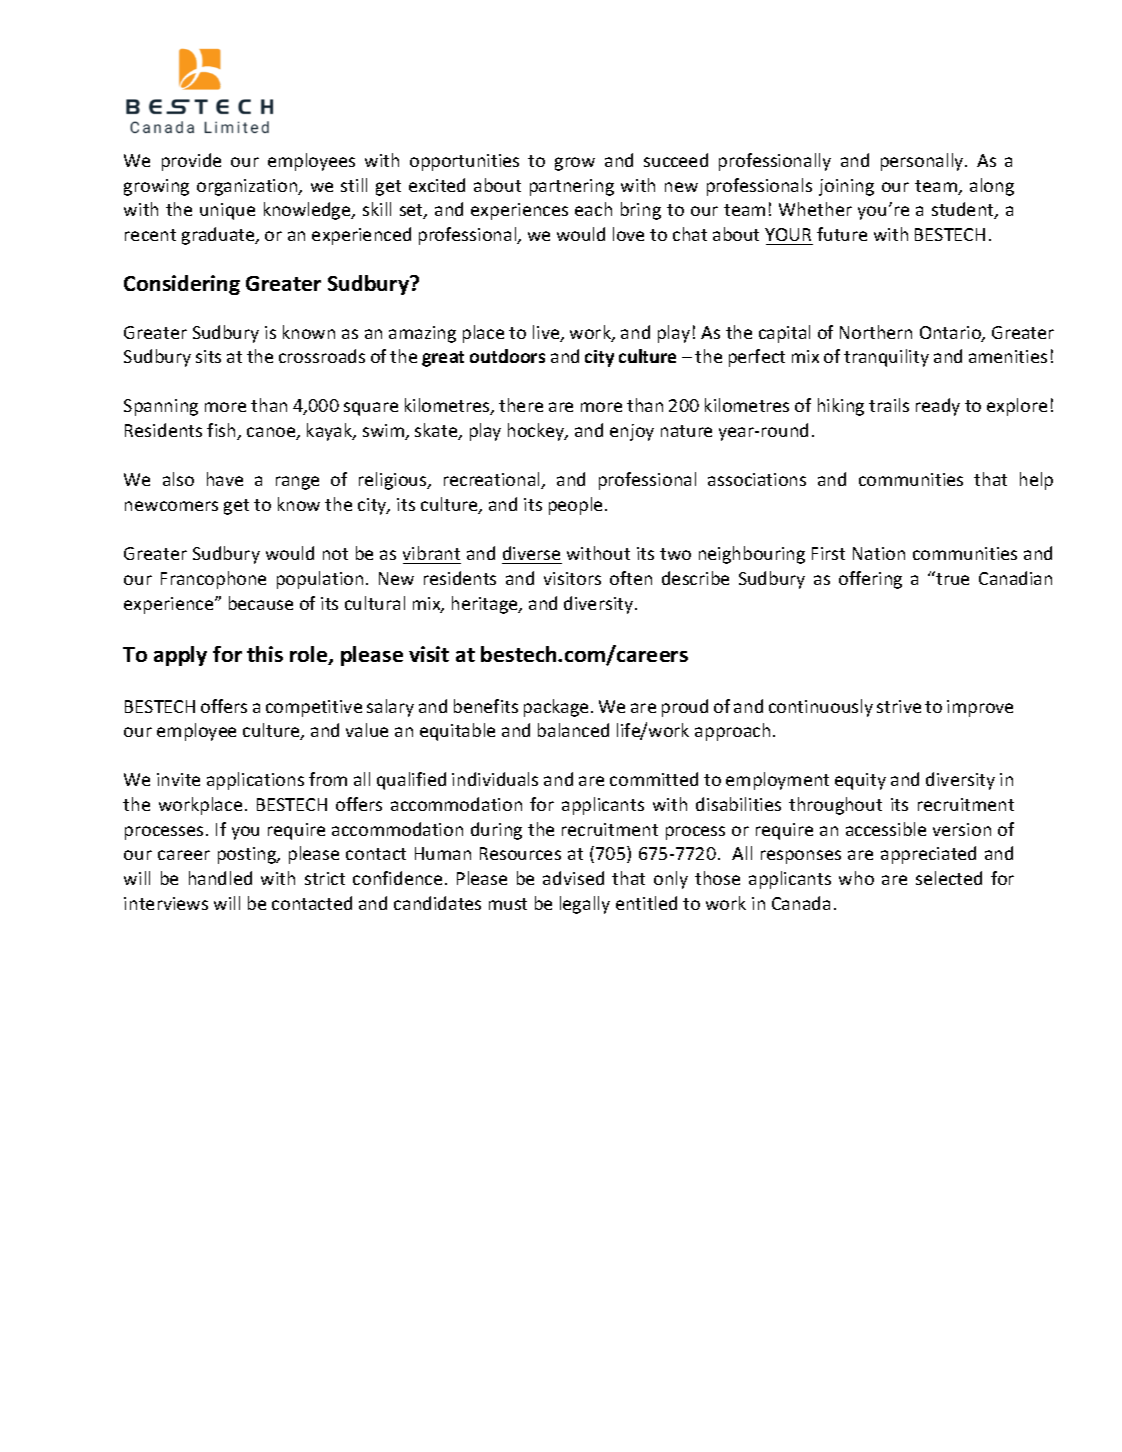 Image resolution: width=1122 pixels, height=1452 pixels. I want to click on applications, so click(255, 781).
